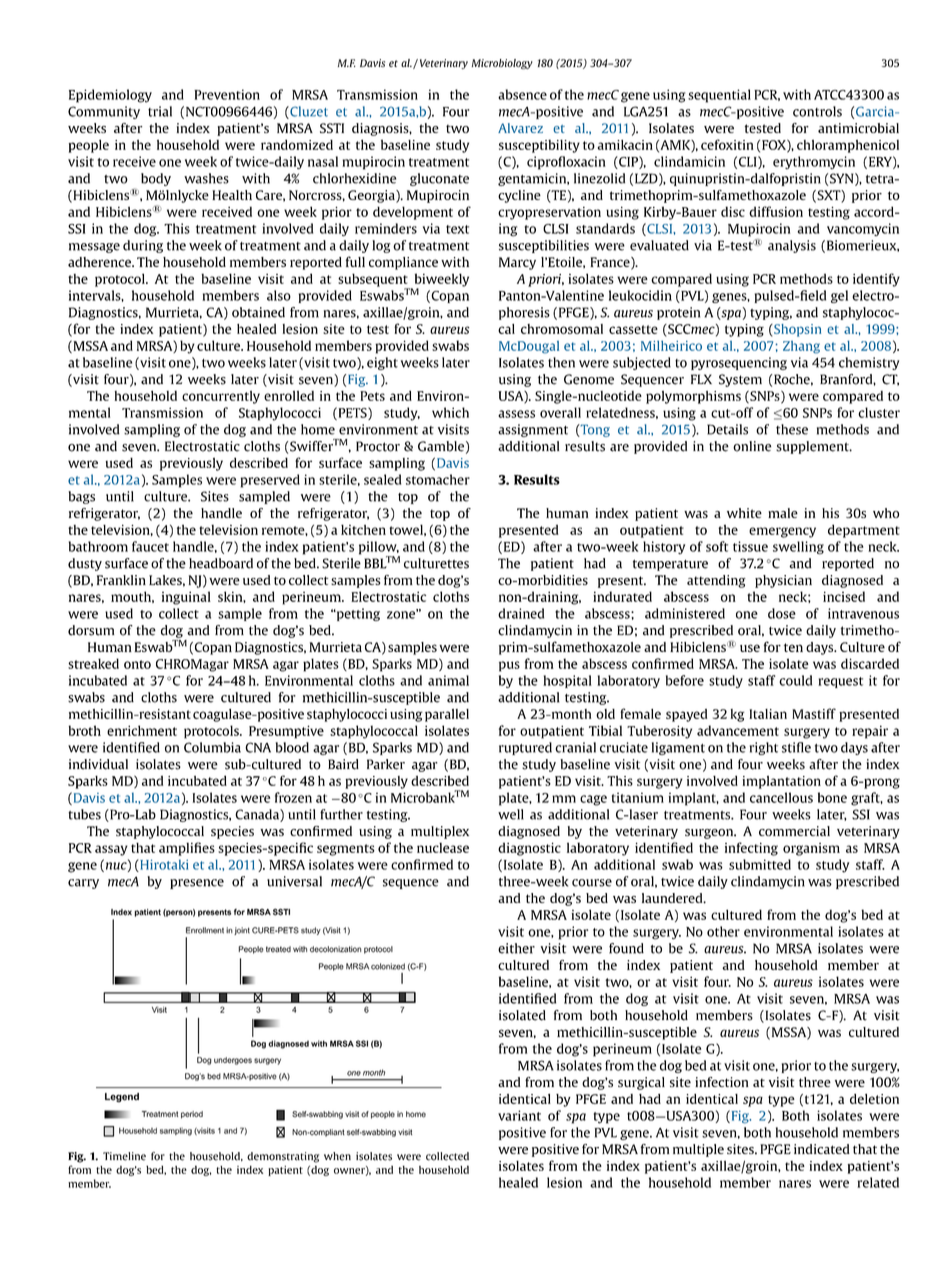  What do you see at coordinates (760, 864) in the screenshot?
I see `submitted` at bounding box center [760, 864].
